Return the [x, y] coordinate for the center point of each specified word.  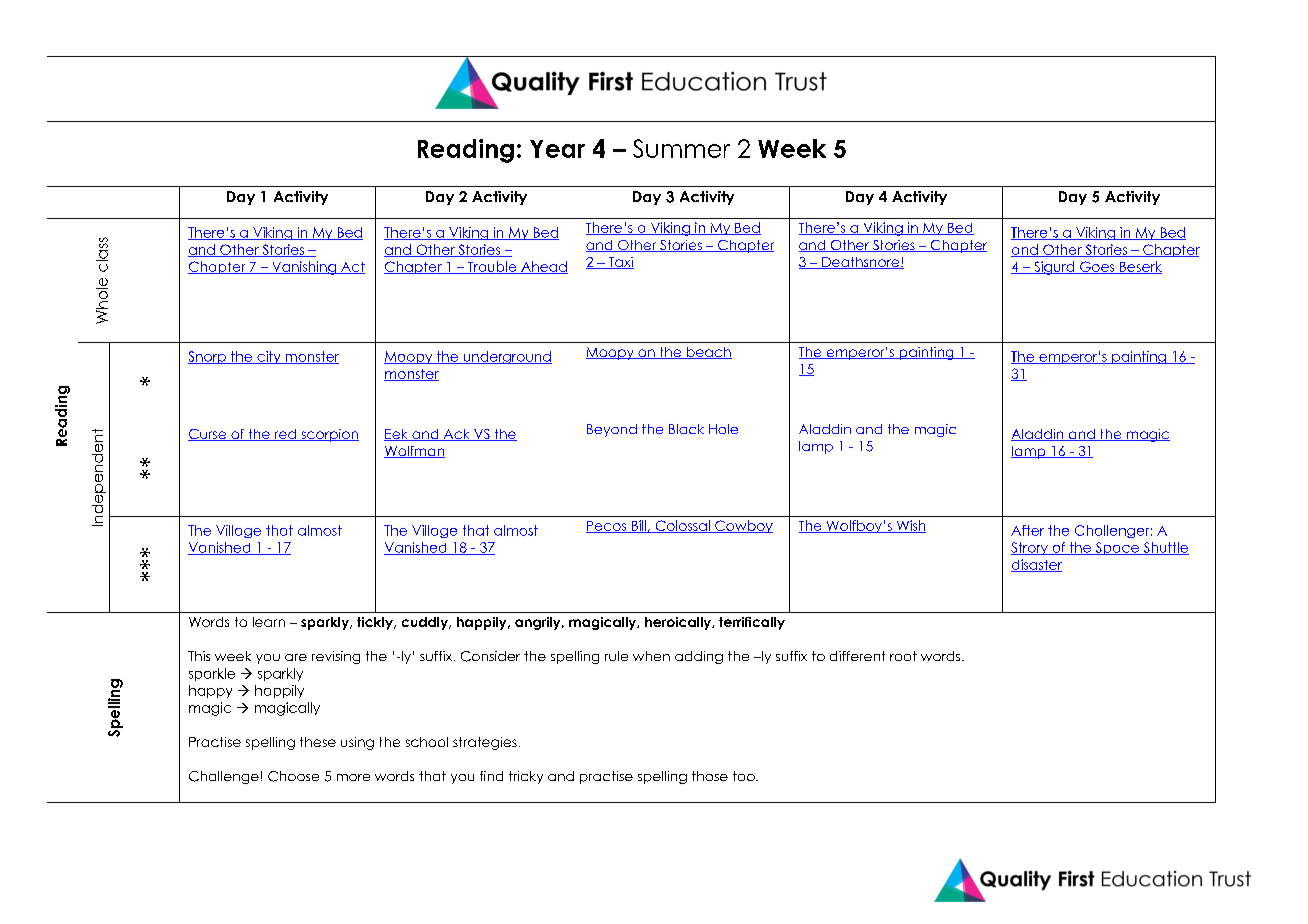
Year [557, 149]
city [269, 357]
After [1027, 530]
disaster [1036, 565]
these [318, 742]
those [710, 776]
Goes [1097, 267]
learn [269, 622]
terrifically [752, 623]
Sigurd [1054, 268]
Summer [681, 148]
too [745, 776]
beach [708, 353]
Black [686, 429]
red [285, 435]
